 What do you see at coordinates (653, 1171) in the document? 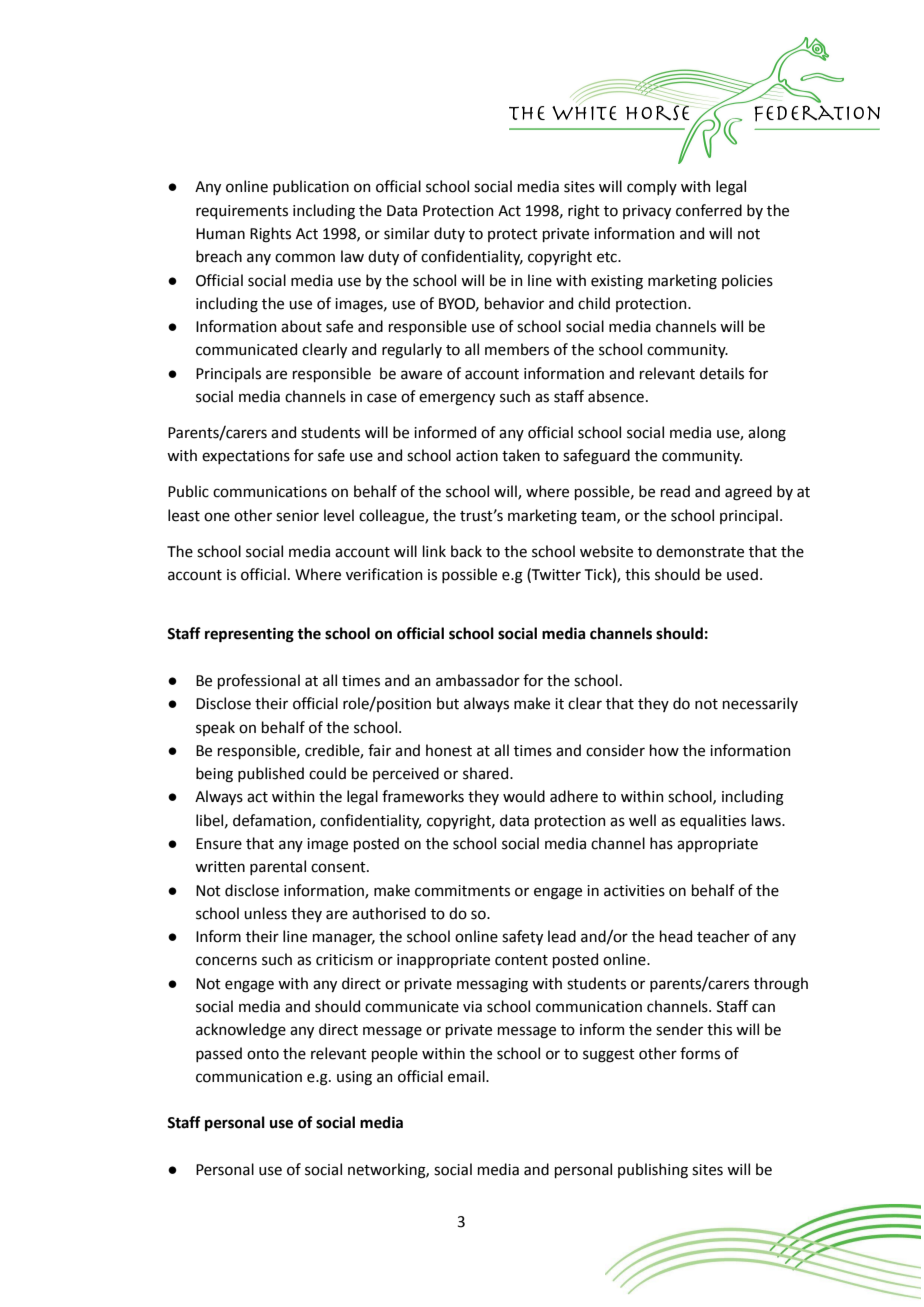
I see `publishing` at bounding box center [653, 1171].
